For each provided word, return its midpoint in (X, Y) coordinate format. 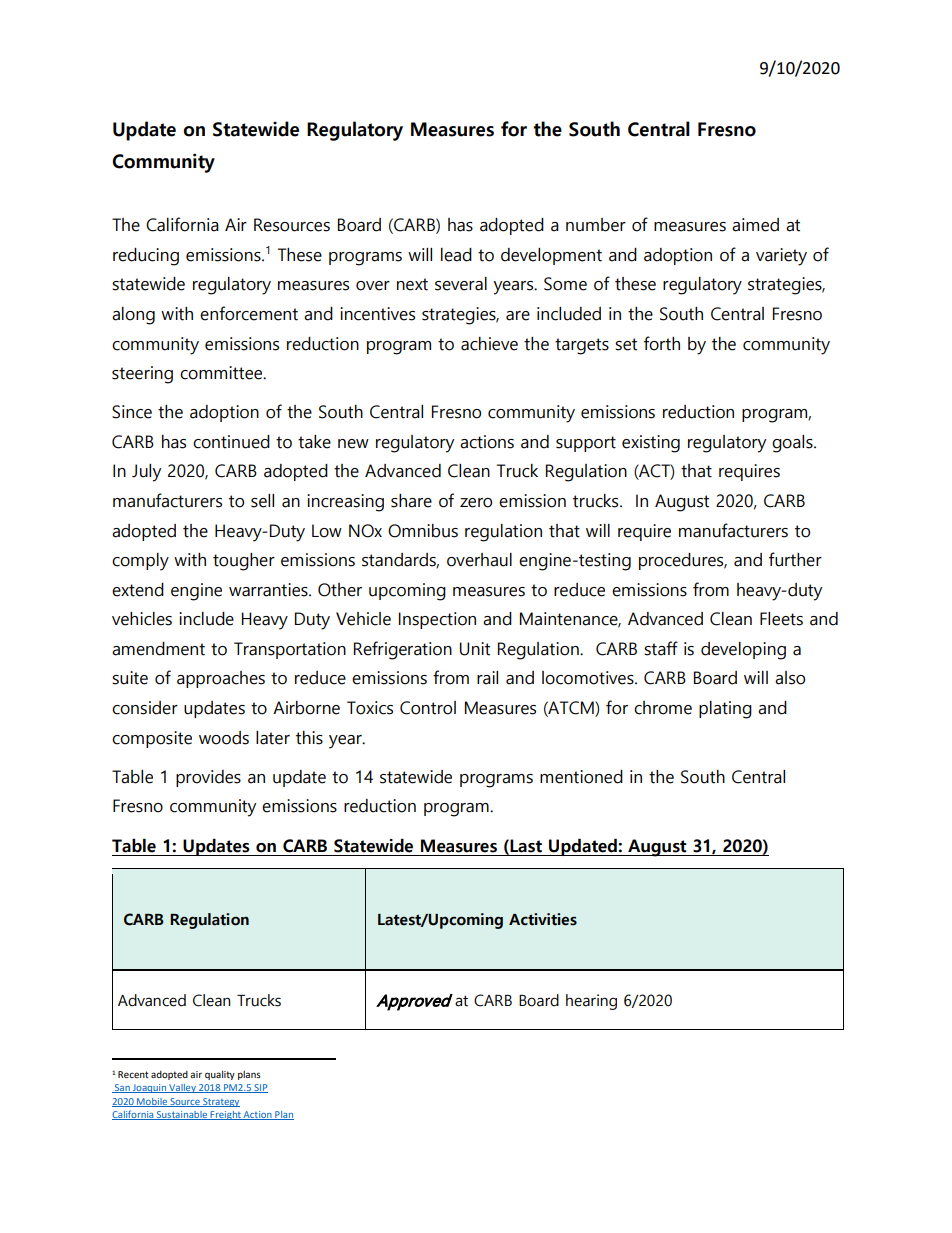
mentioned (581, 777)
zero (476, 503)
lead (456, 255)
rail (487, 678)
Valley (182, 1088)
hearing (591, 1002)
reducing (146, 257)
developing (743, 651)
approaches (221, 679)
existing (651, 444)
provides (208, 778)
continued (231, 442)
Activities (543, 919)
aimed (755, 225)
